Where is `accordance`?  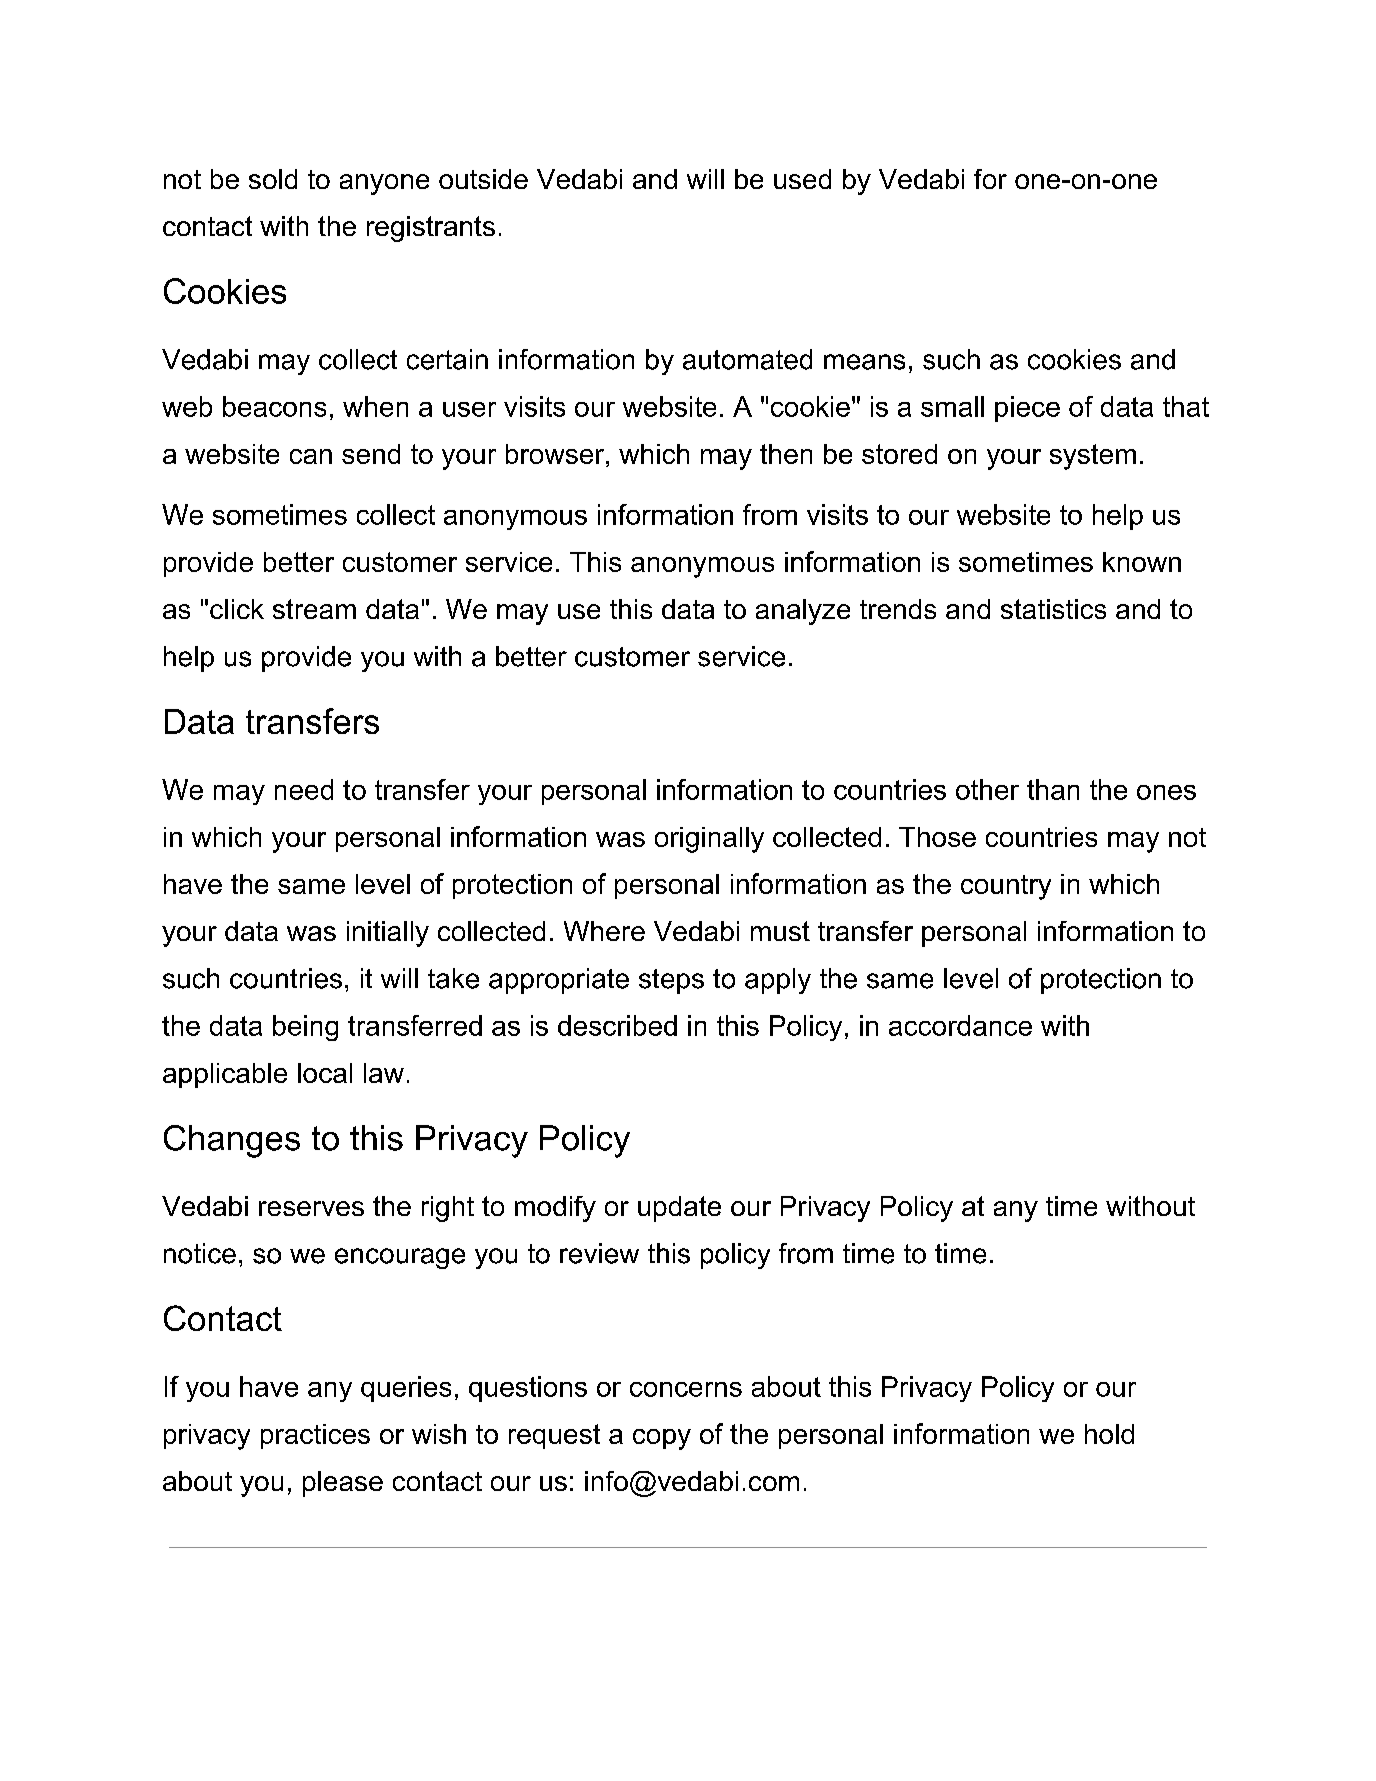
accordance is located at coordinates (960, 1025).
